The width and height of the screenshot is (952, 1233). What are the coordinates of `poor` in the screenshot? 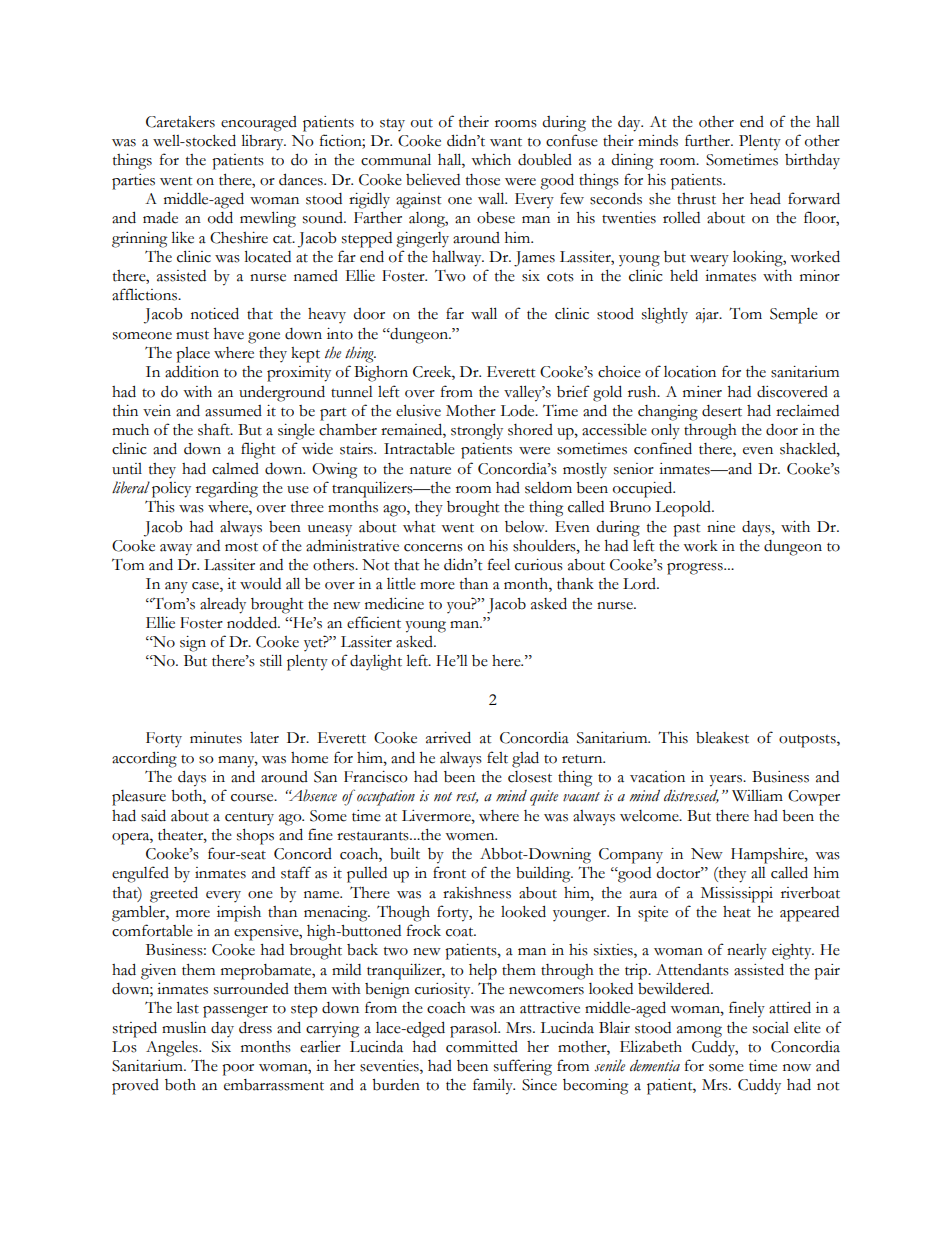 It's located at (238, 1070).
